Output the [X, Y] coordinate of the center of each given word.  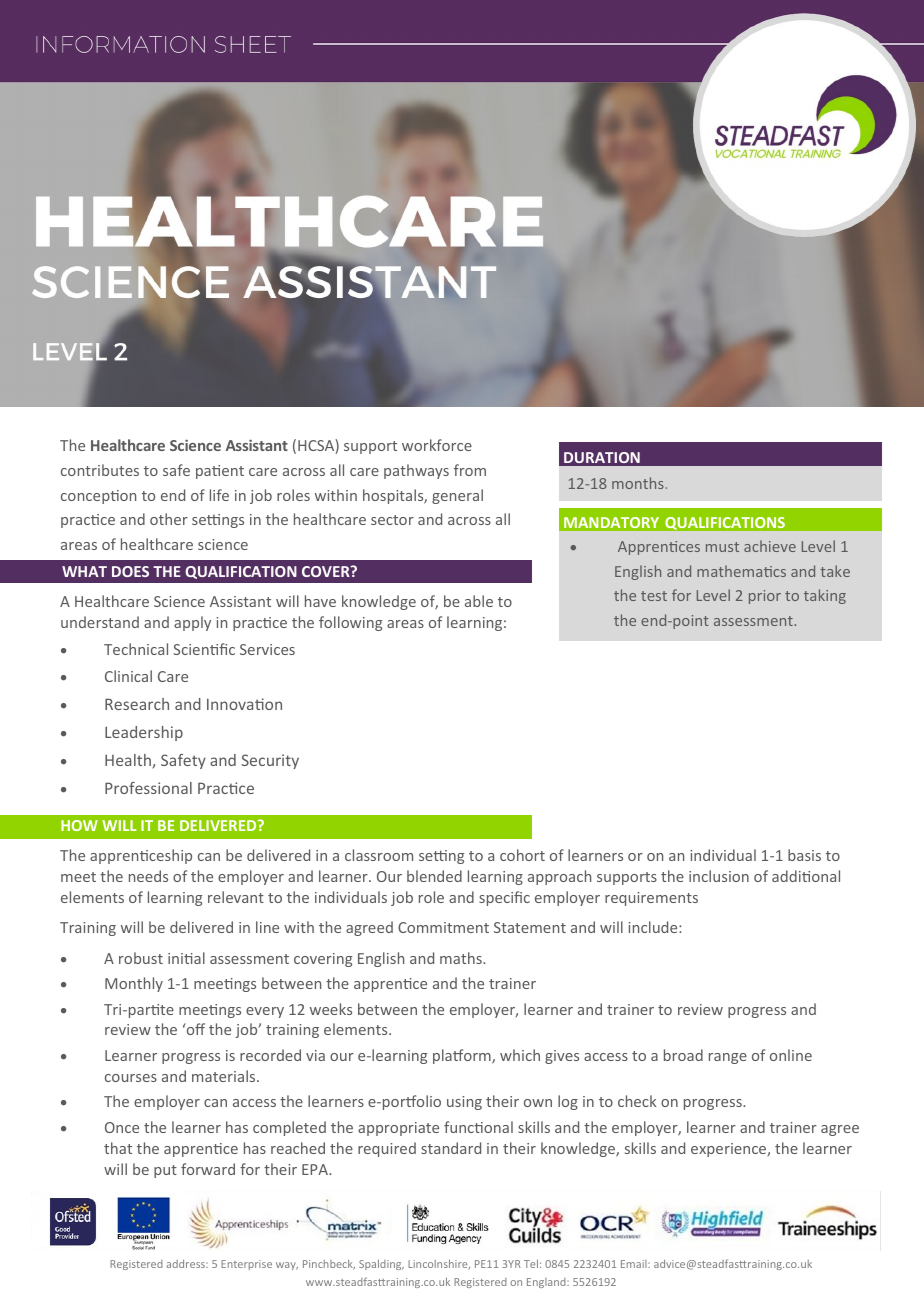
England [547, 1283]
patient [220, 472]
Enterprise [246, 1265]
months [638, 483]
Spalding [381, 1264]
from [470, 470]
